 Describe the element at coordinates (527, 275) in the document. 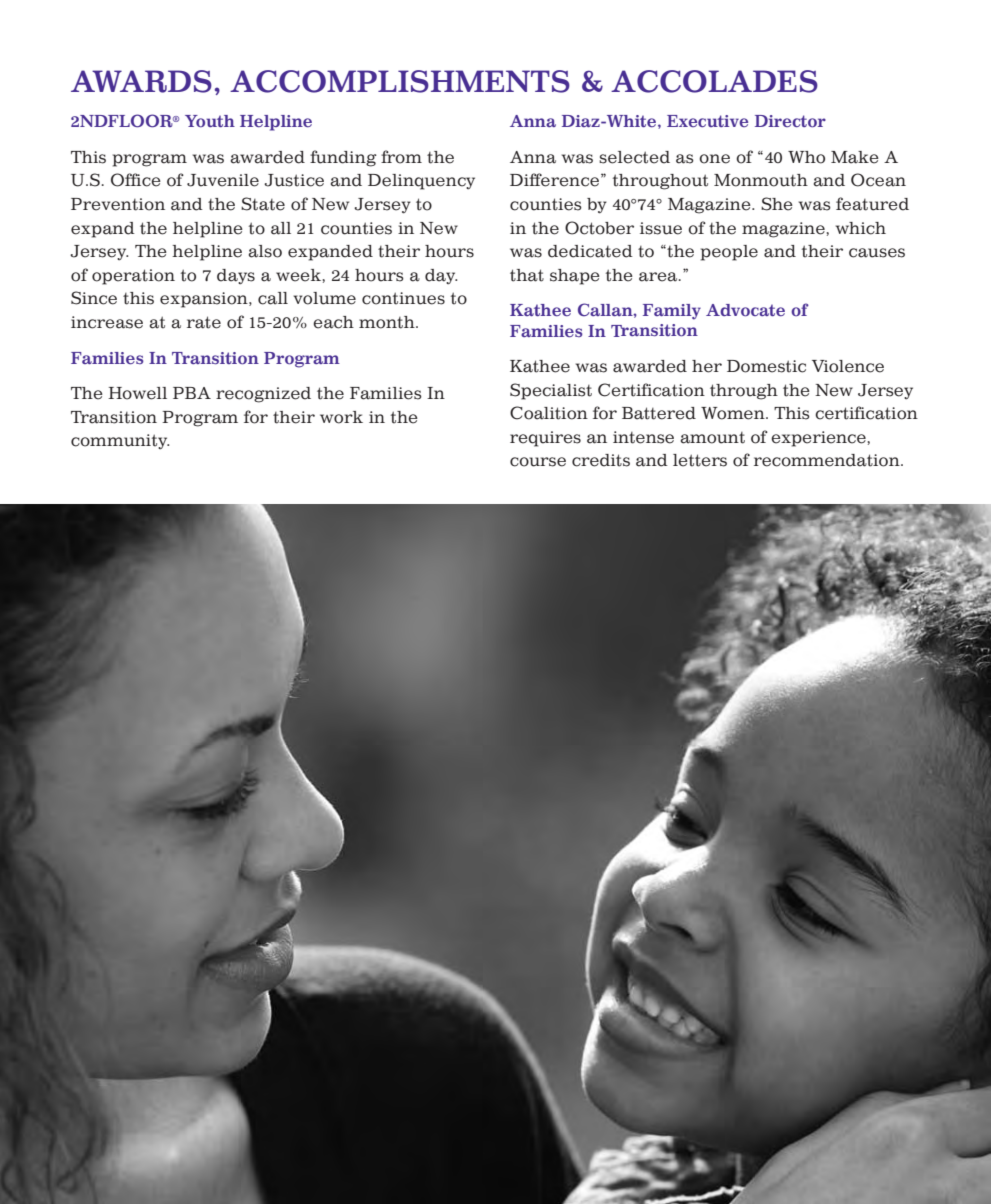

I see `that` at that location.
